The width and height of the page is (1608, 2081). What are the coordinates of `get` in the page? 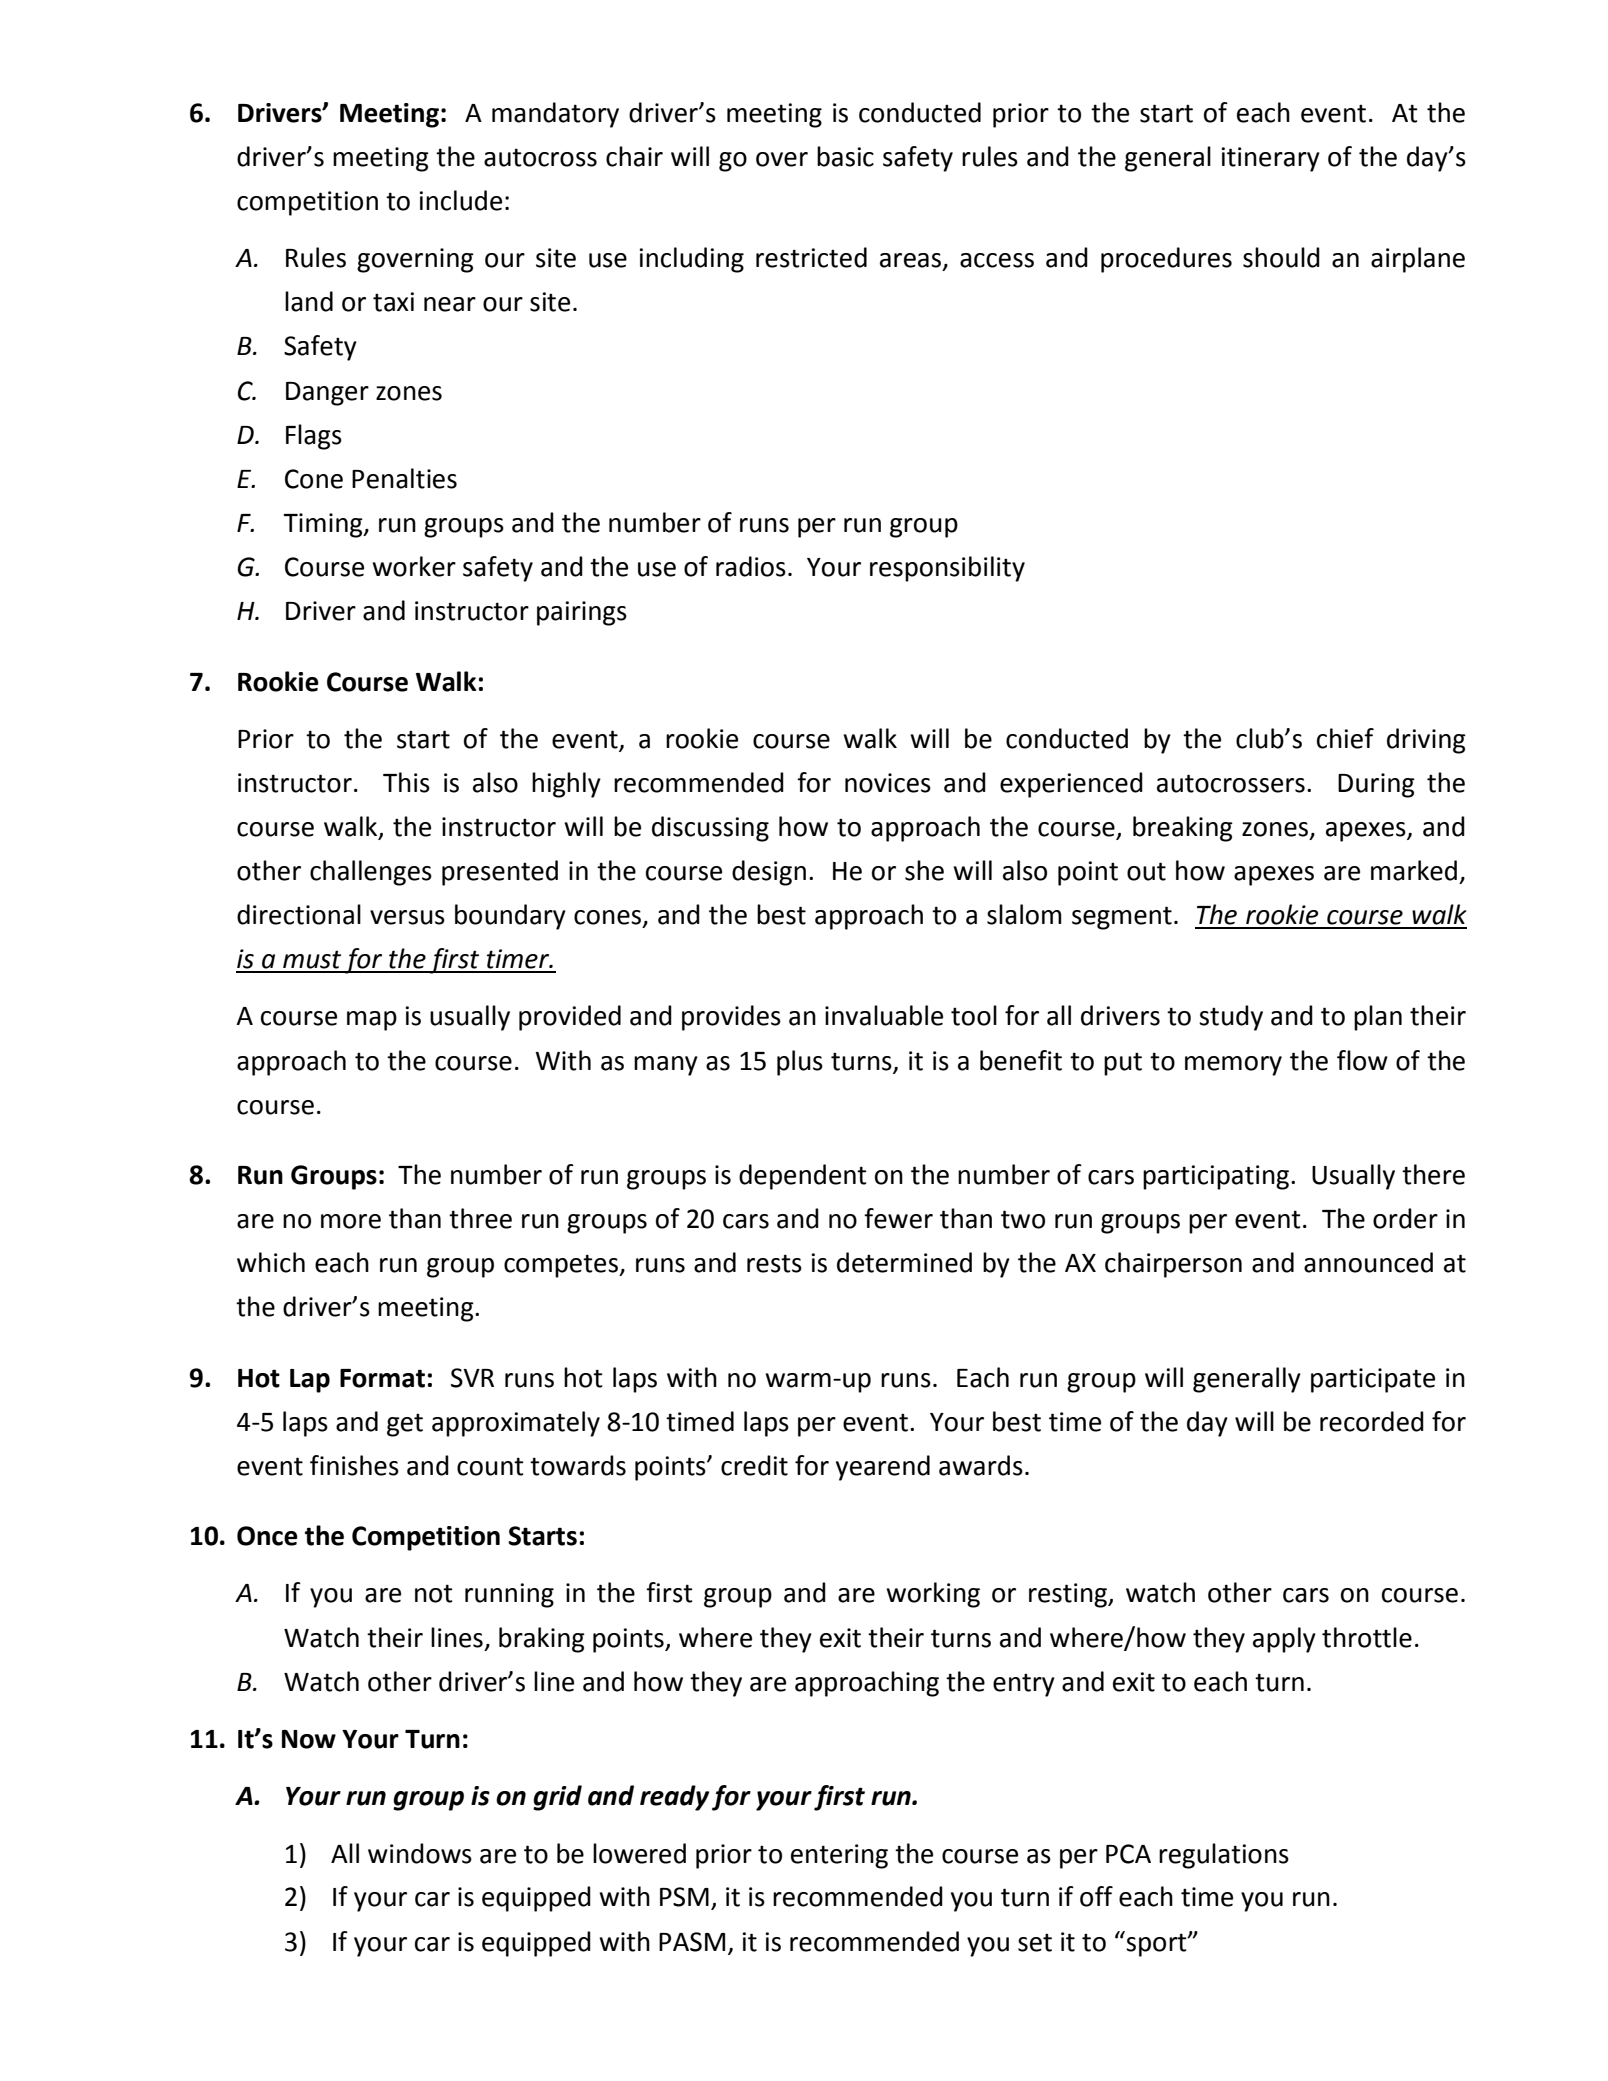 It's located at (405, 1425).
